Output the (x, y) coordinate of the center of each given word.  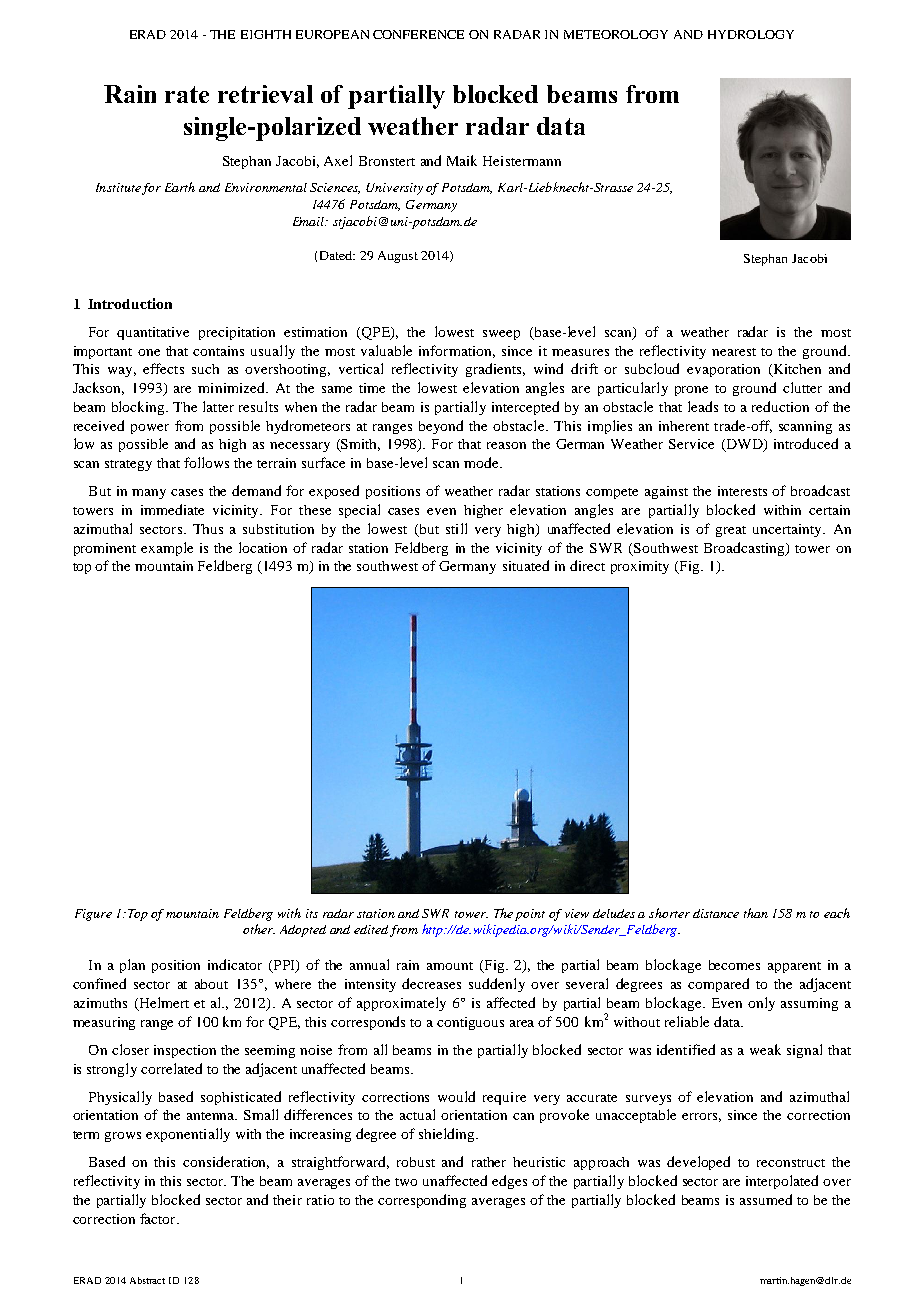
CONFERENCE (418, 34)
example (167, 549)
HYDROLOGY (751, 34)
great (731, 531)
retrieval (265, 94)
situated (526, 565)
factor (159, 1218)
